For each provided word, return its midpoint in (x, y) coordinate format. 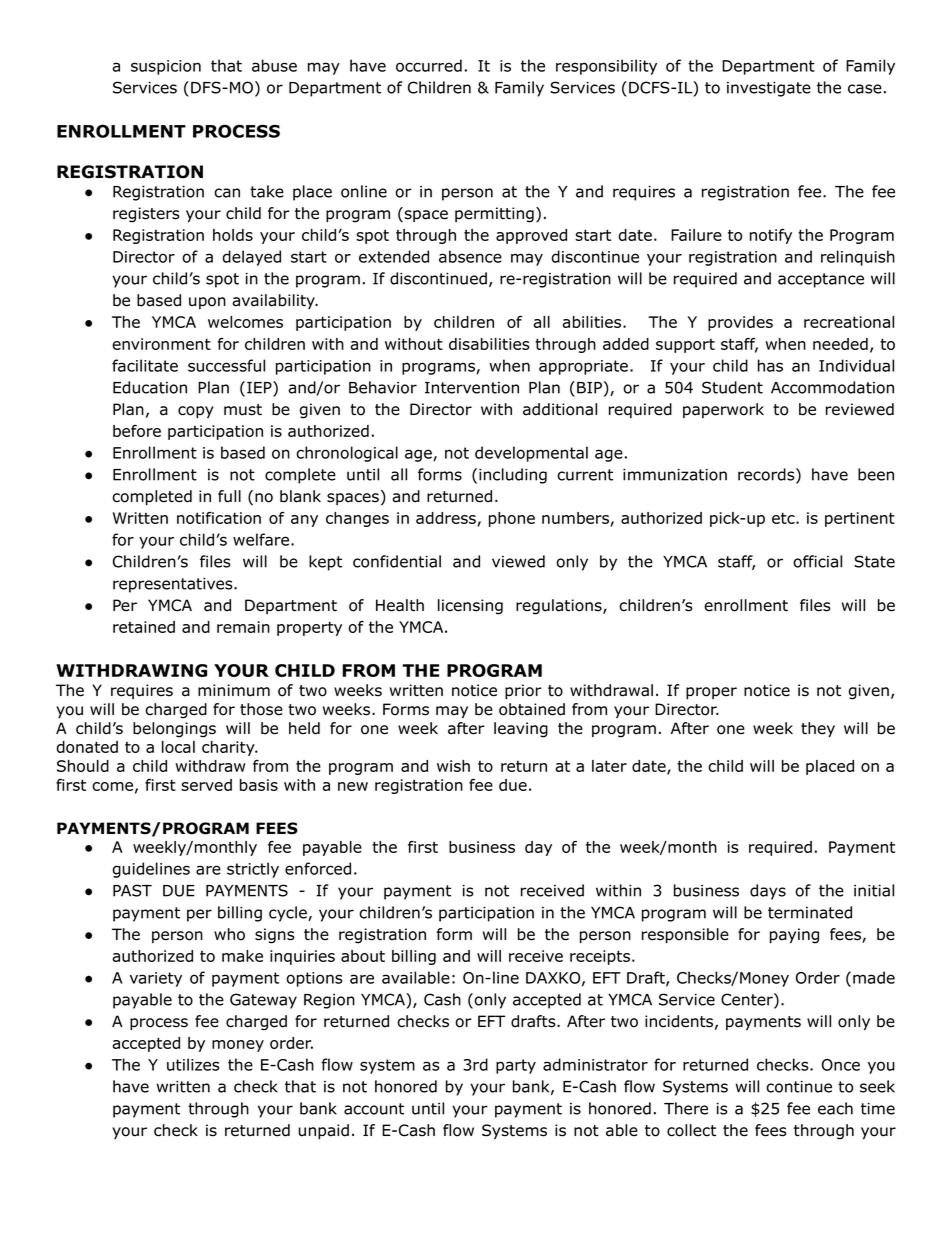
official (817, 561)
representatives (174, 585)
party (516, 1066)
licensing (470, 607)
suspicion (166, 67)
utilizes (193, 1064)
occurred (429, 65)
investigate (769, 89)
